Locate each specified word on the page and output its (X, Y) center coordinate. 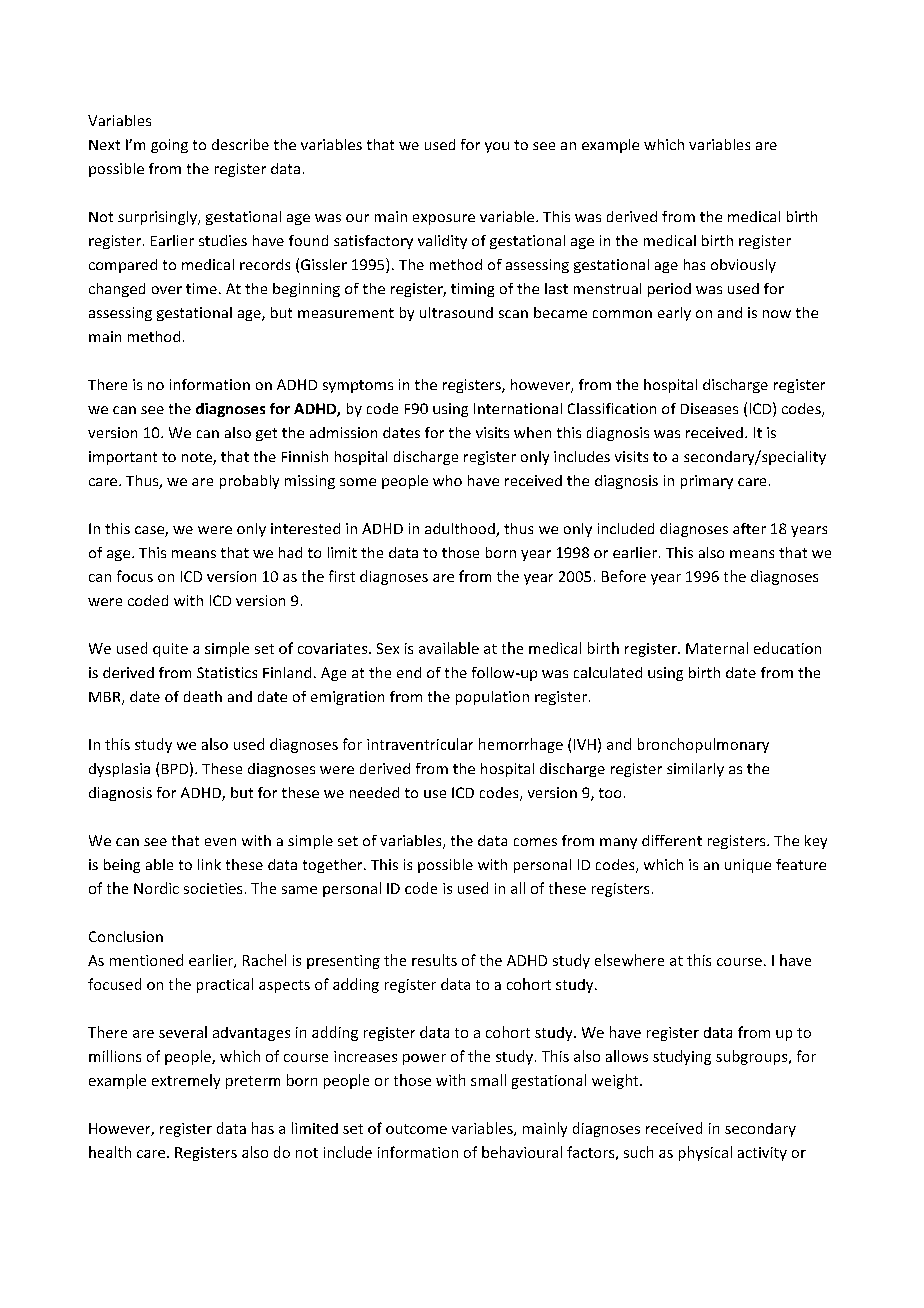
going (169, 146)
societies (213, 888)
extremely (186, 1081)
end (409, 672)
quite (170, 650)
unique (748, 866)
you (497, 147)
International (518, 408)
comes (535, 842)
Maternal (717, 648)
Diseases (709, 408)
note (198, 458)
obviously (743, 266)
